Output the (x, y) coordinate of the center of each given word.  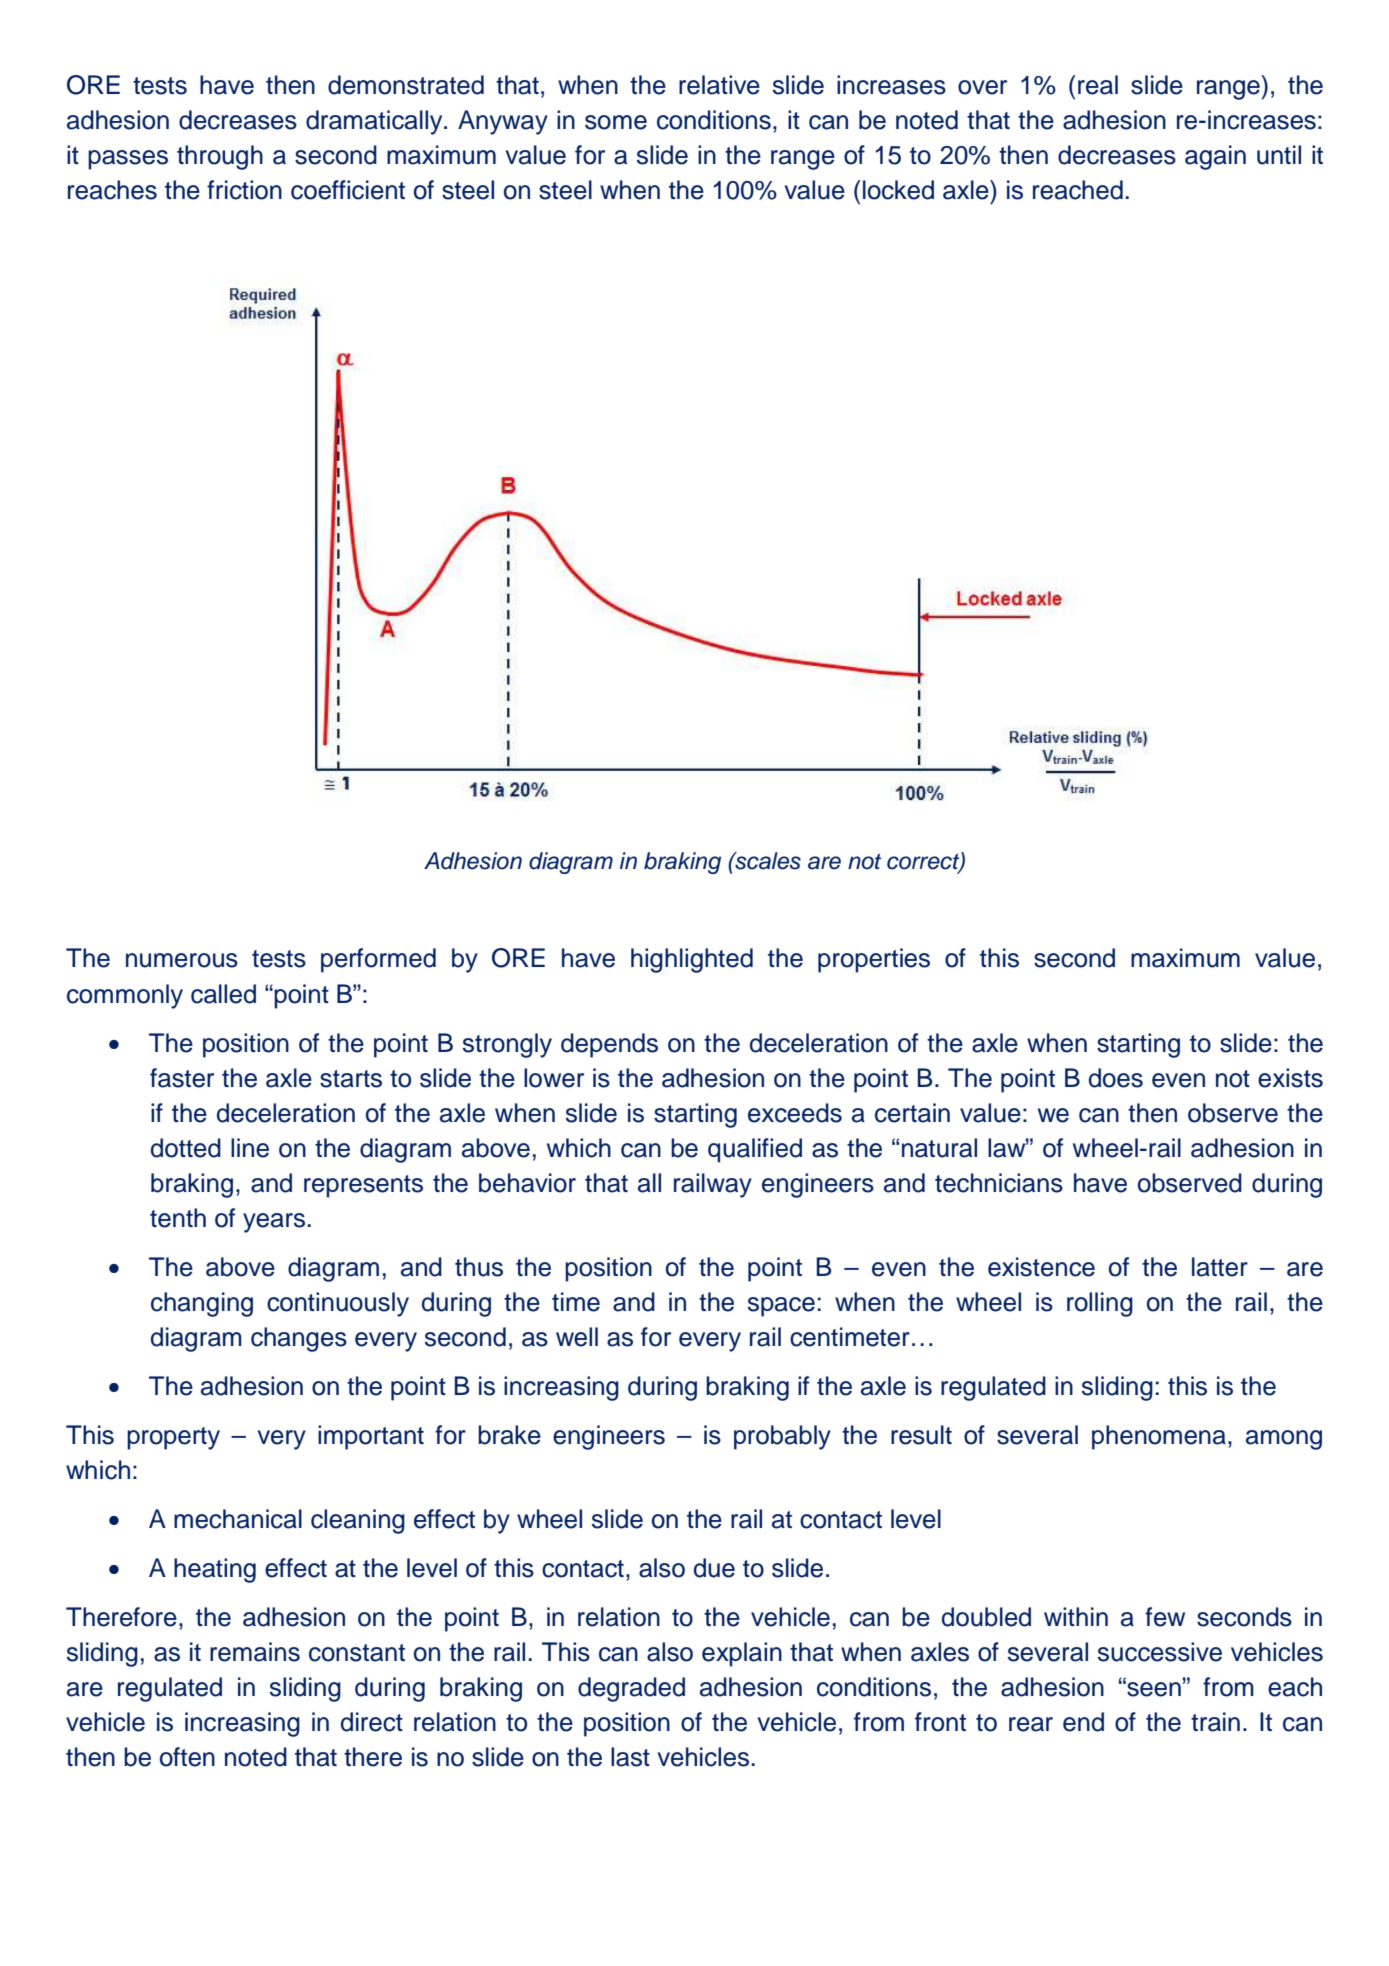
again (1215, 157)
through (220, 157)
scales (767, 861)
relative (719, 85)
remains (255, 1652)
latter (1220, 1267)
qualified (755, 1150)
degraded (631, 1689)
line (250, 1148)
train (1215, 1722)
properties (874, 960)
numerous (182, 960)
